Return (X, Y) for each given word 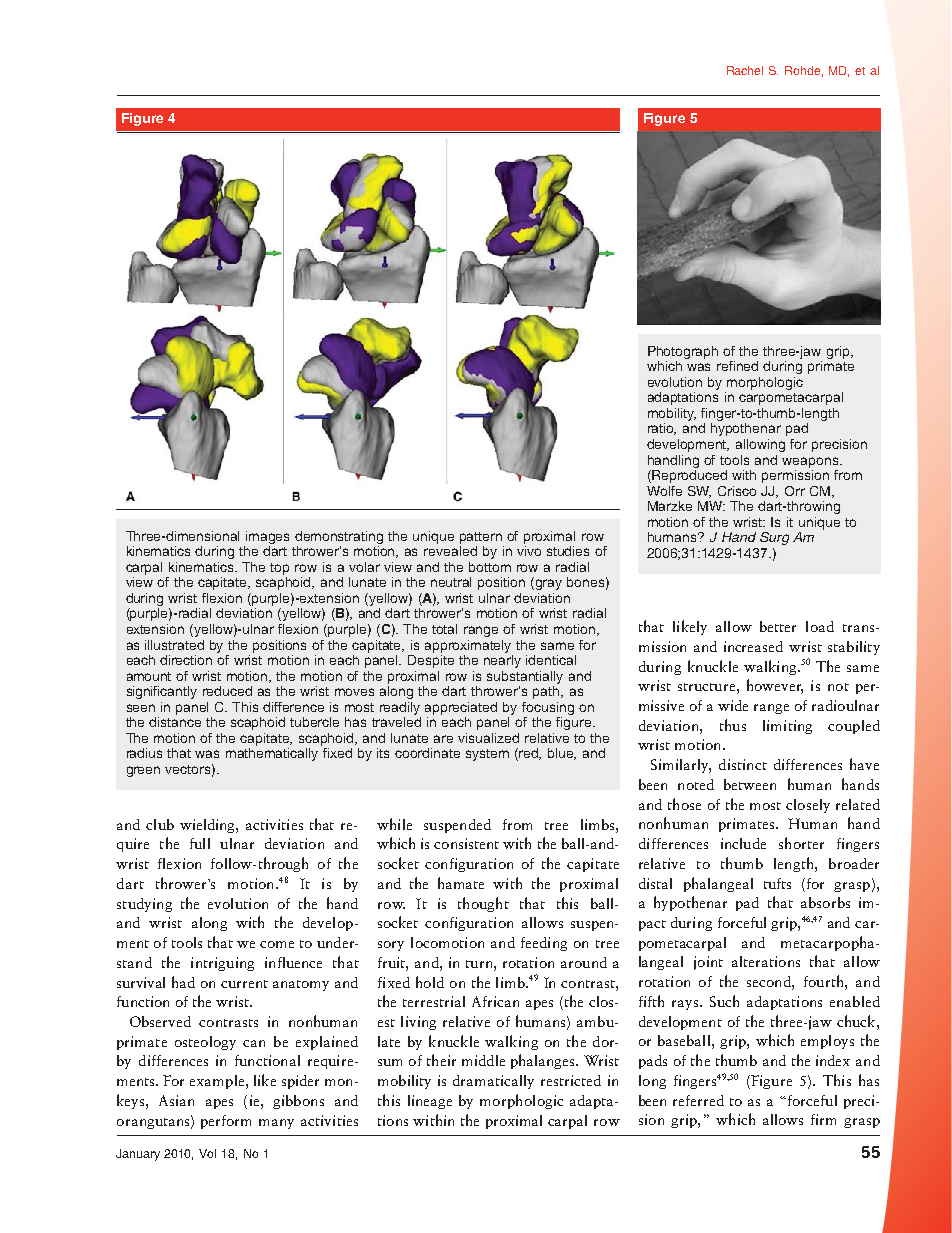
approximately (468, 646)
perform (226, 1122)
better (778, 626)
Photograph (683, 352)
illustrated (174, 645)
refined (737, 366)
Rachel (745, 70)
